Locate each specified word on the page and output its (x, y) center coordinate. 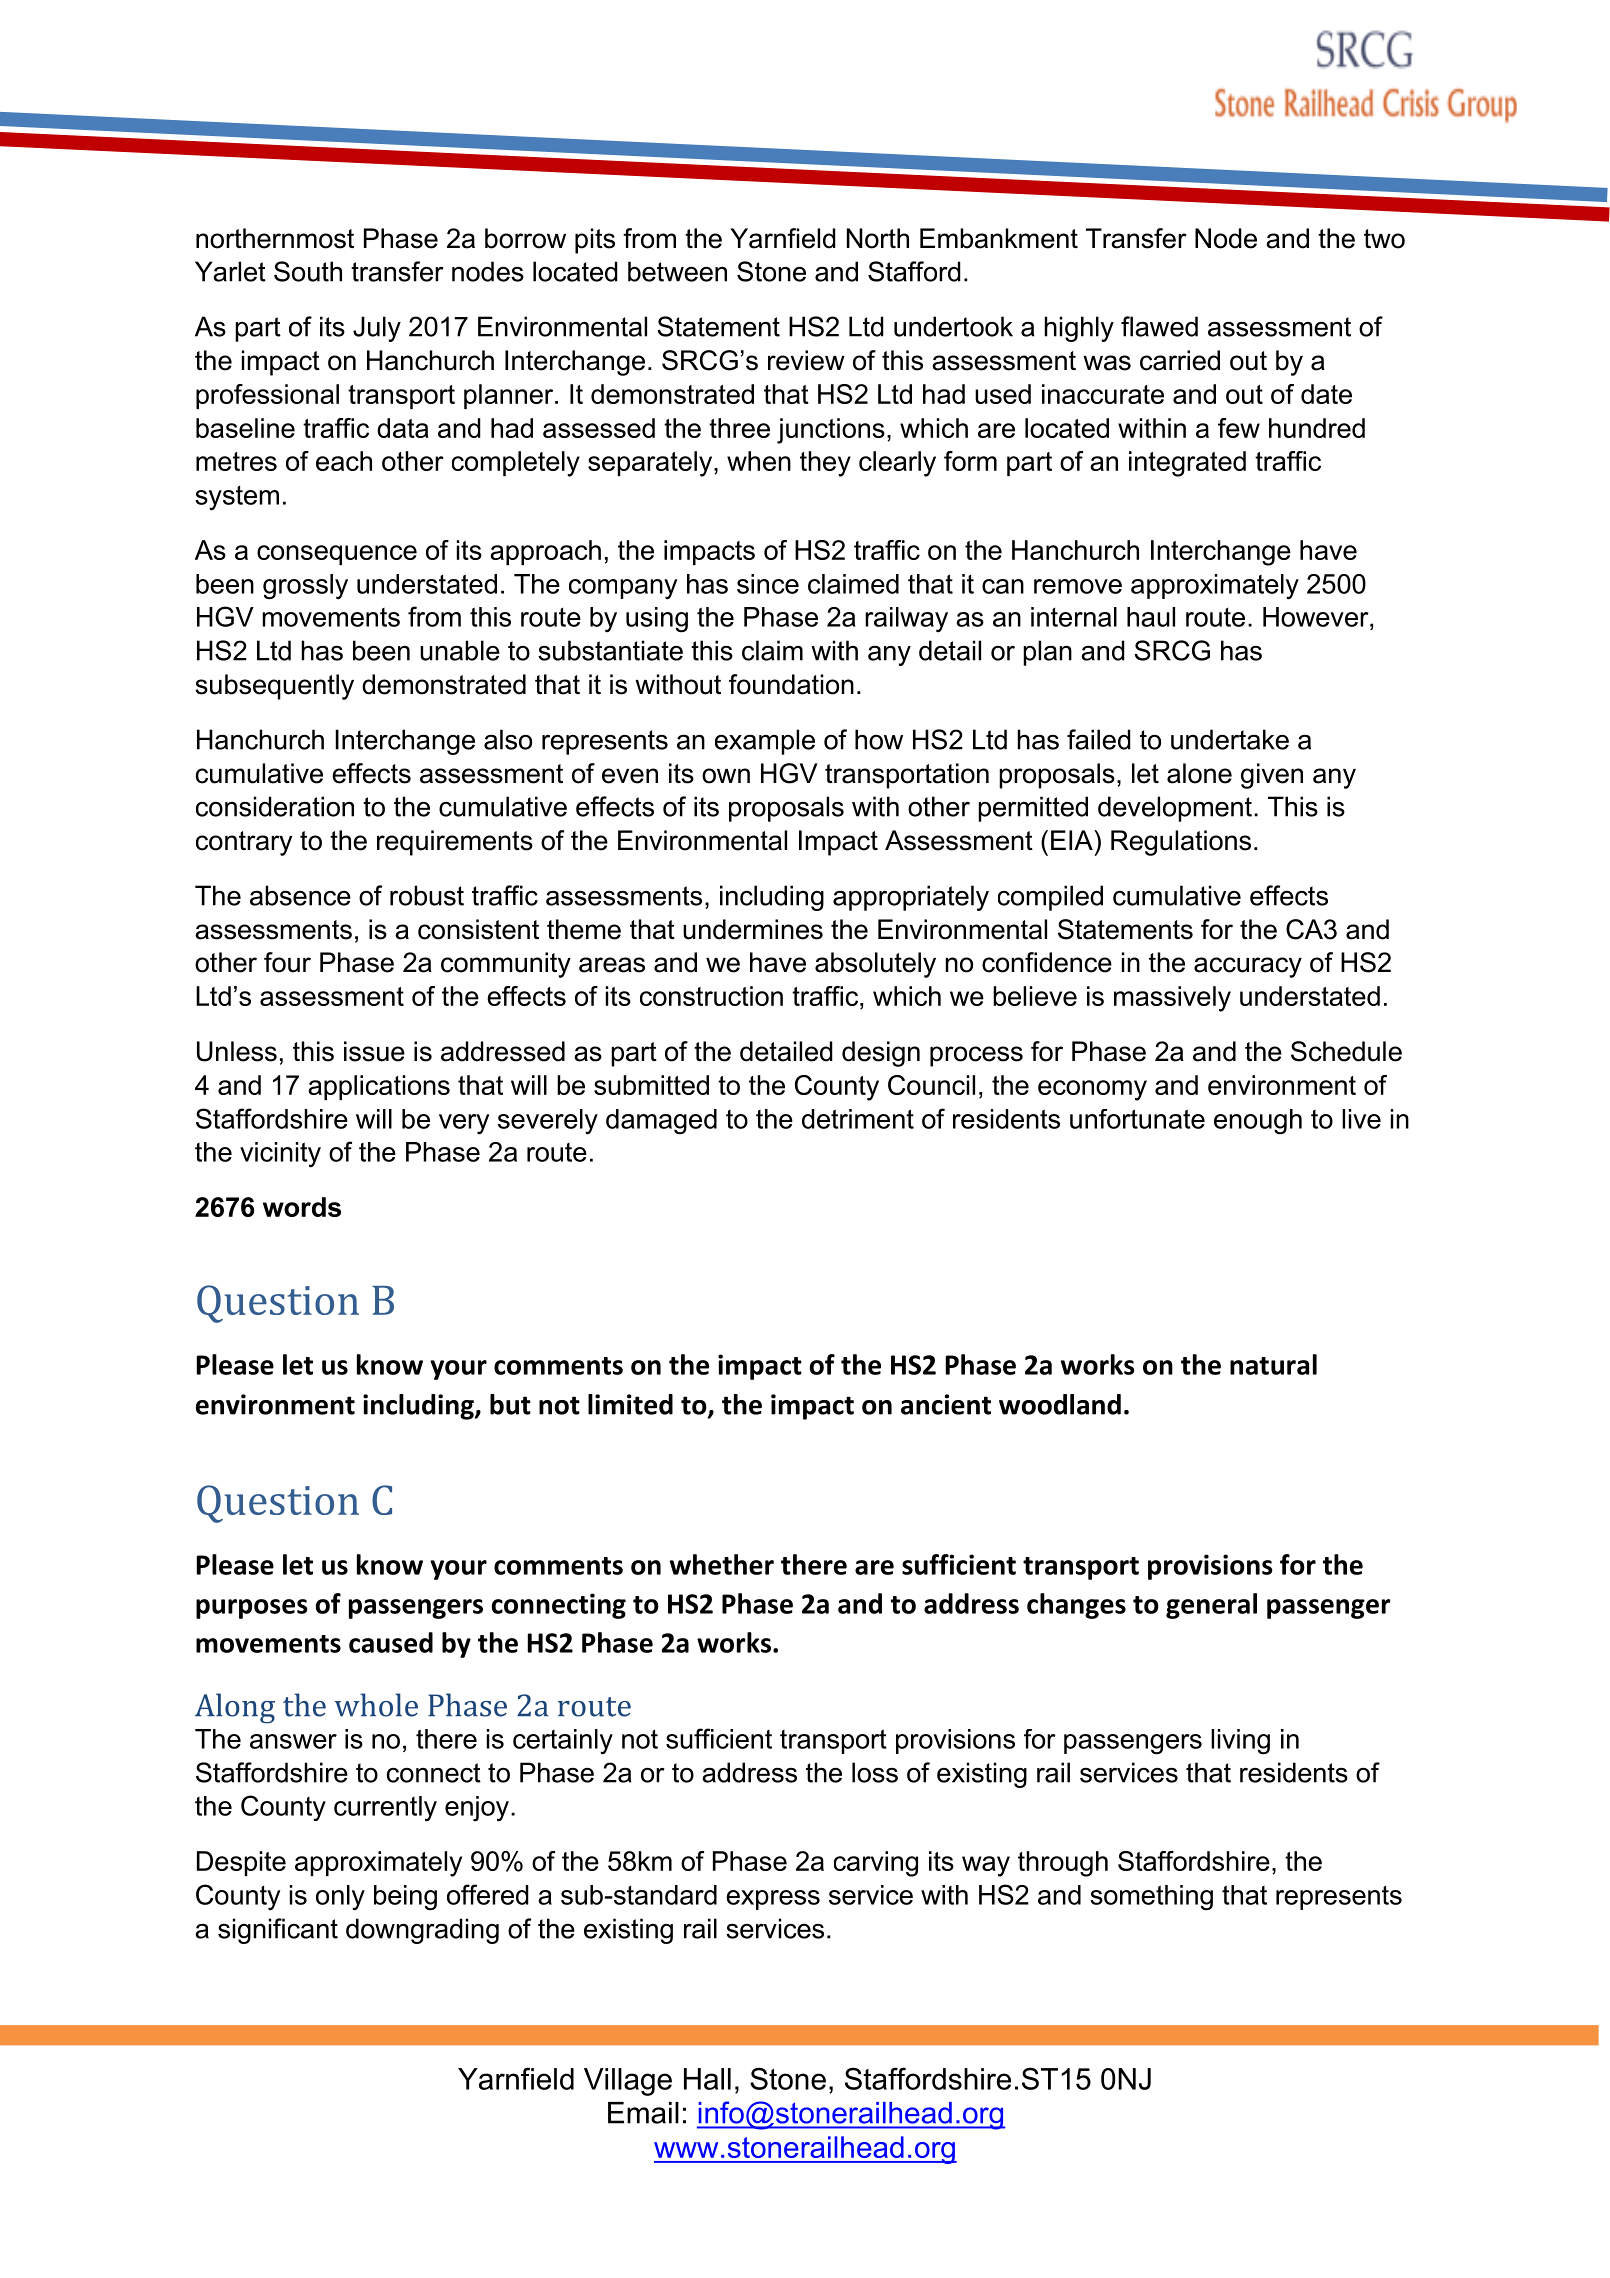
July (377, 329)
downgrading (422, 1931)
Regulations (1181, 843)
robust (427, 895)
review (806, 360)
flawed (1159, 326)
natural (1273, 1364)
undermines (753, 929)
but (510, 1404)
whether (722, 1564)
